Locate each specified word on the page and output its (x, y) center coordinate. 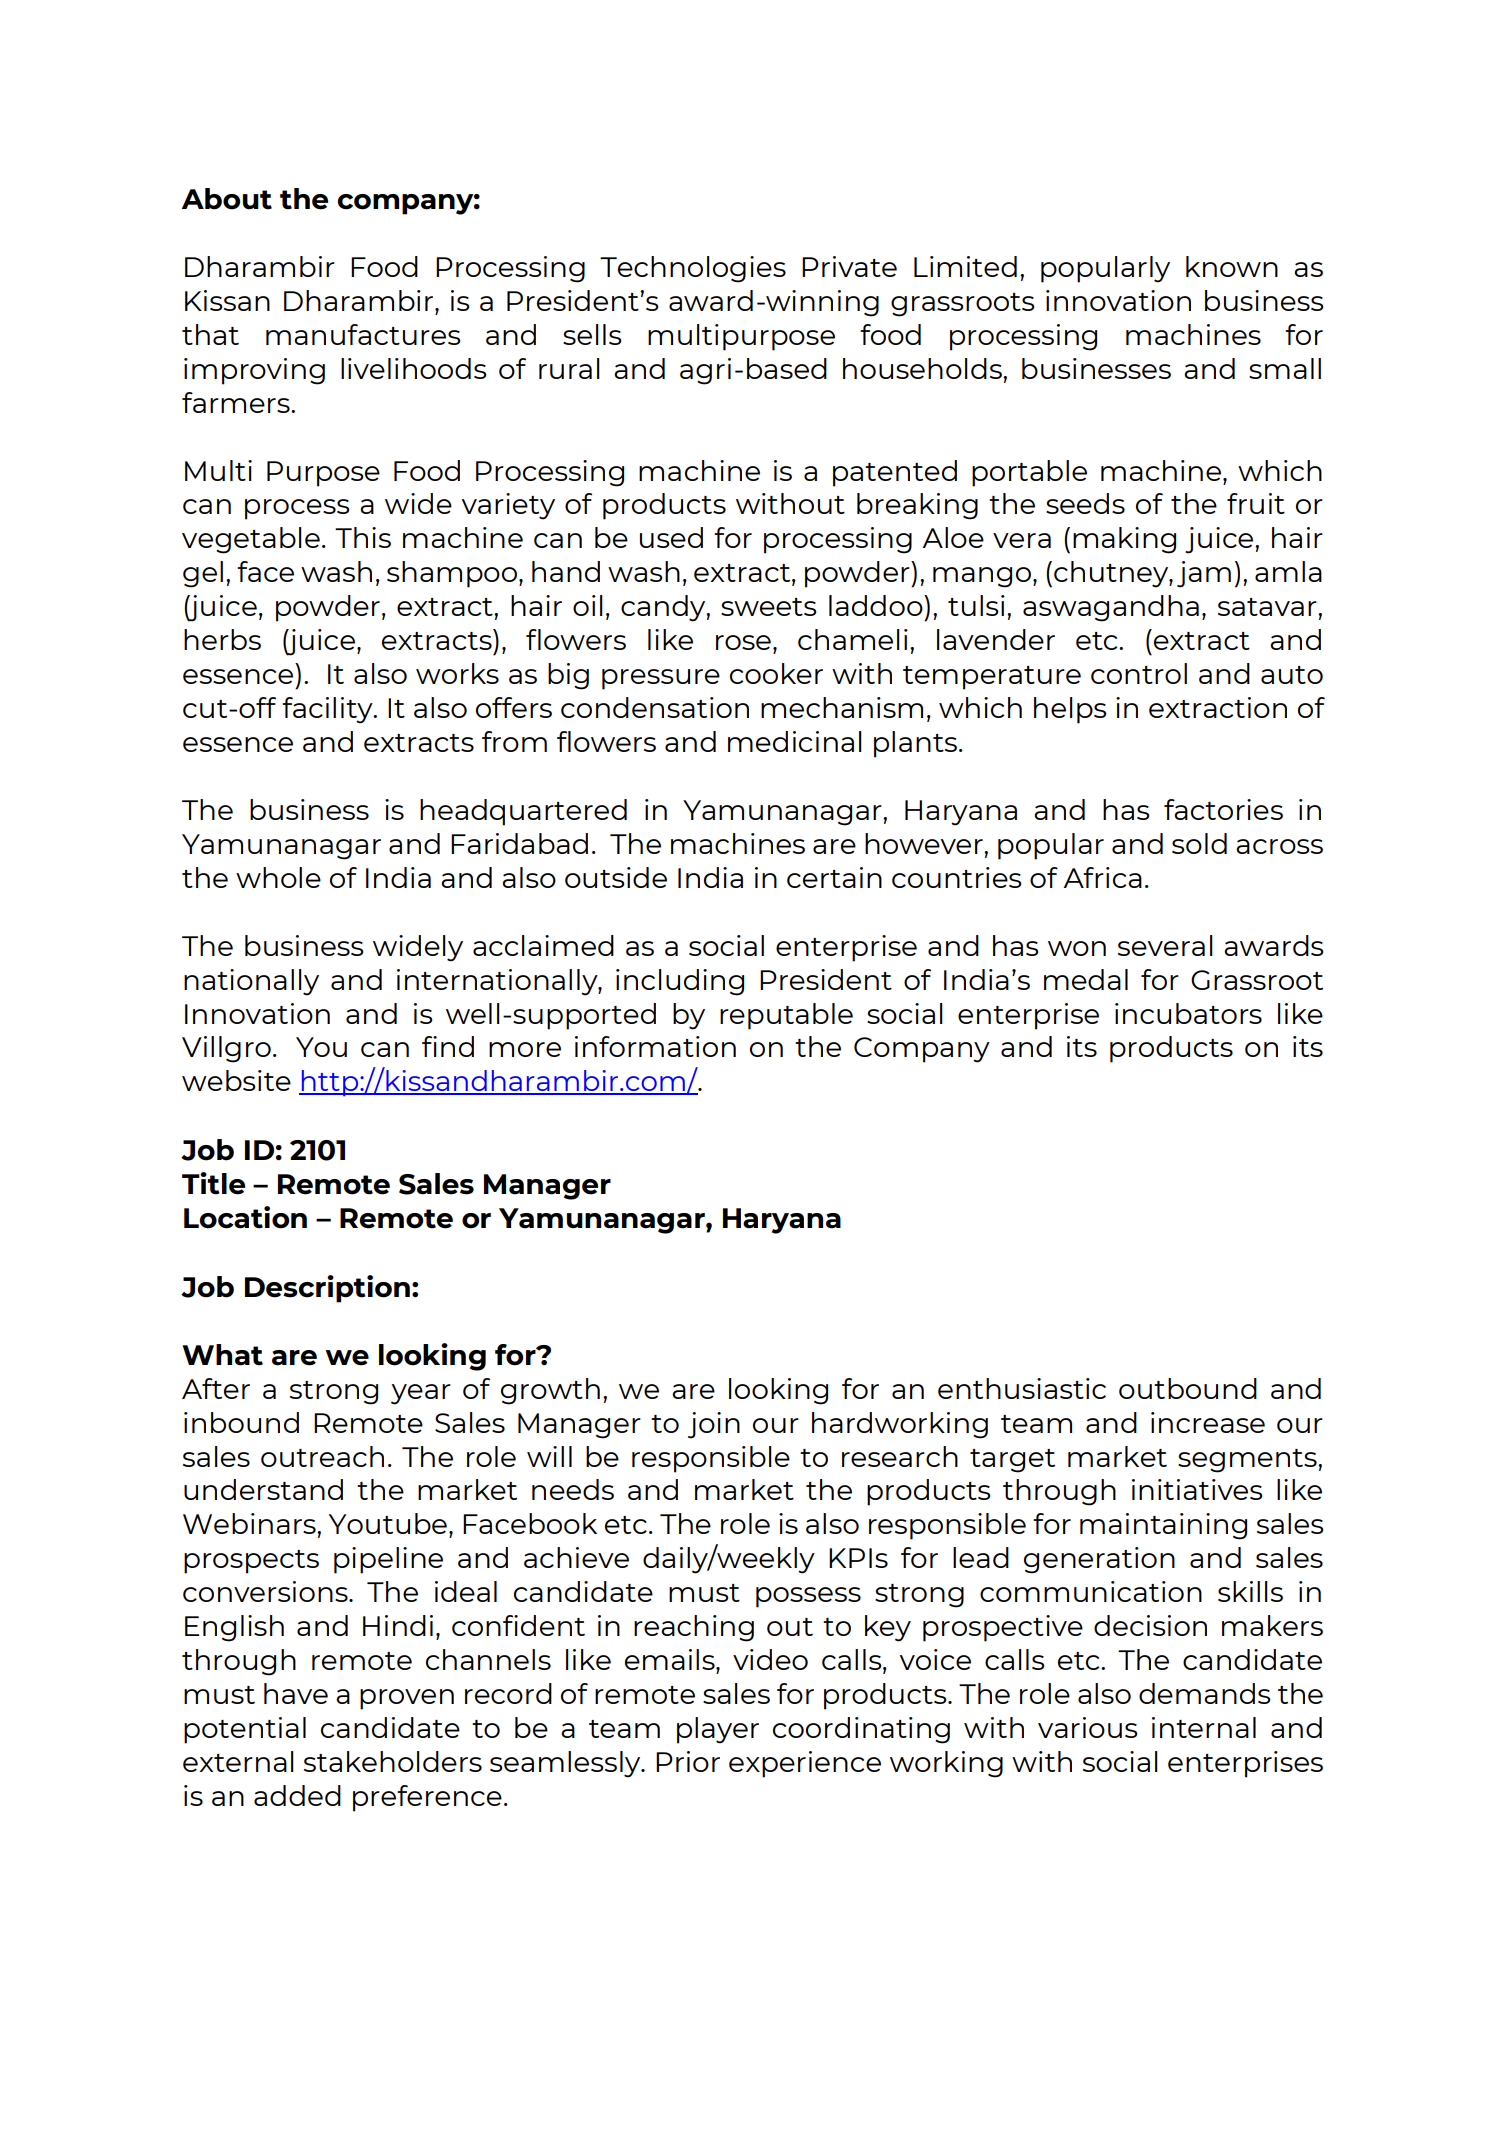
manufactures (363, 334)
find (448, 1046)
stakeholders (393, 1761)
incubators (1188, 1013)
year (421, 1394)
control (1139, 673)
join (714, 1425)
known (1232, 266)
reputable (786, 1016)
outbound (1188, 1388)
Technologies (693, 269)
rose (743, 642)
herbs (222, 639)
